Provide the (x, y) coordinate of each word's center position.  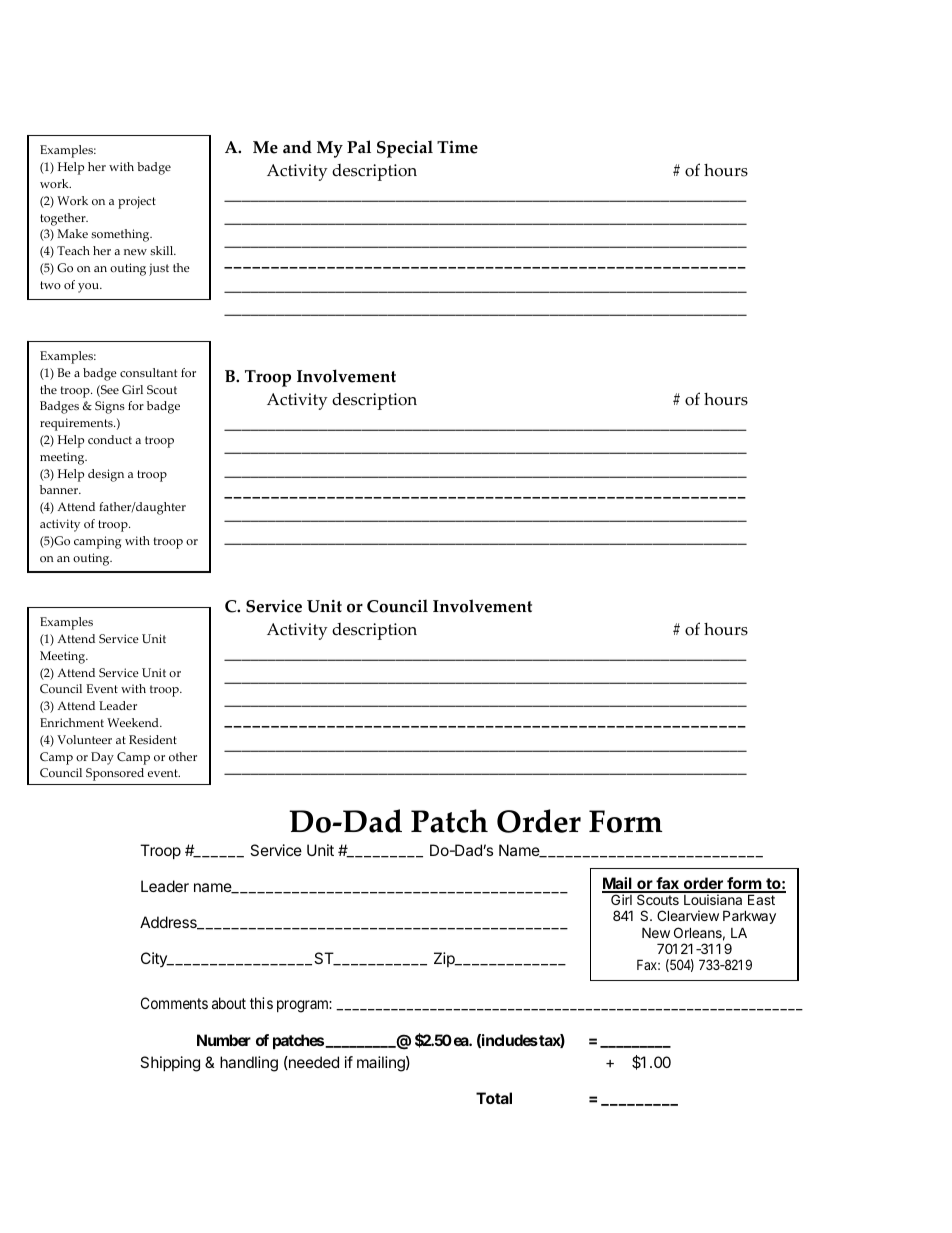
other (183, 757)
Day (102, 758)
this (261, 1003)
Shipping (170, 1064)
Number (224, 1040)
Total (494, 1098)
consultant (148, 373)
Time (457, 147)
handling (249, 1064)
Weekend (134, 722)
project (137, 202)
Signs (110, 407)
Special (405, 149)
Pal (359, 146)
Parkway (749, 917)
